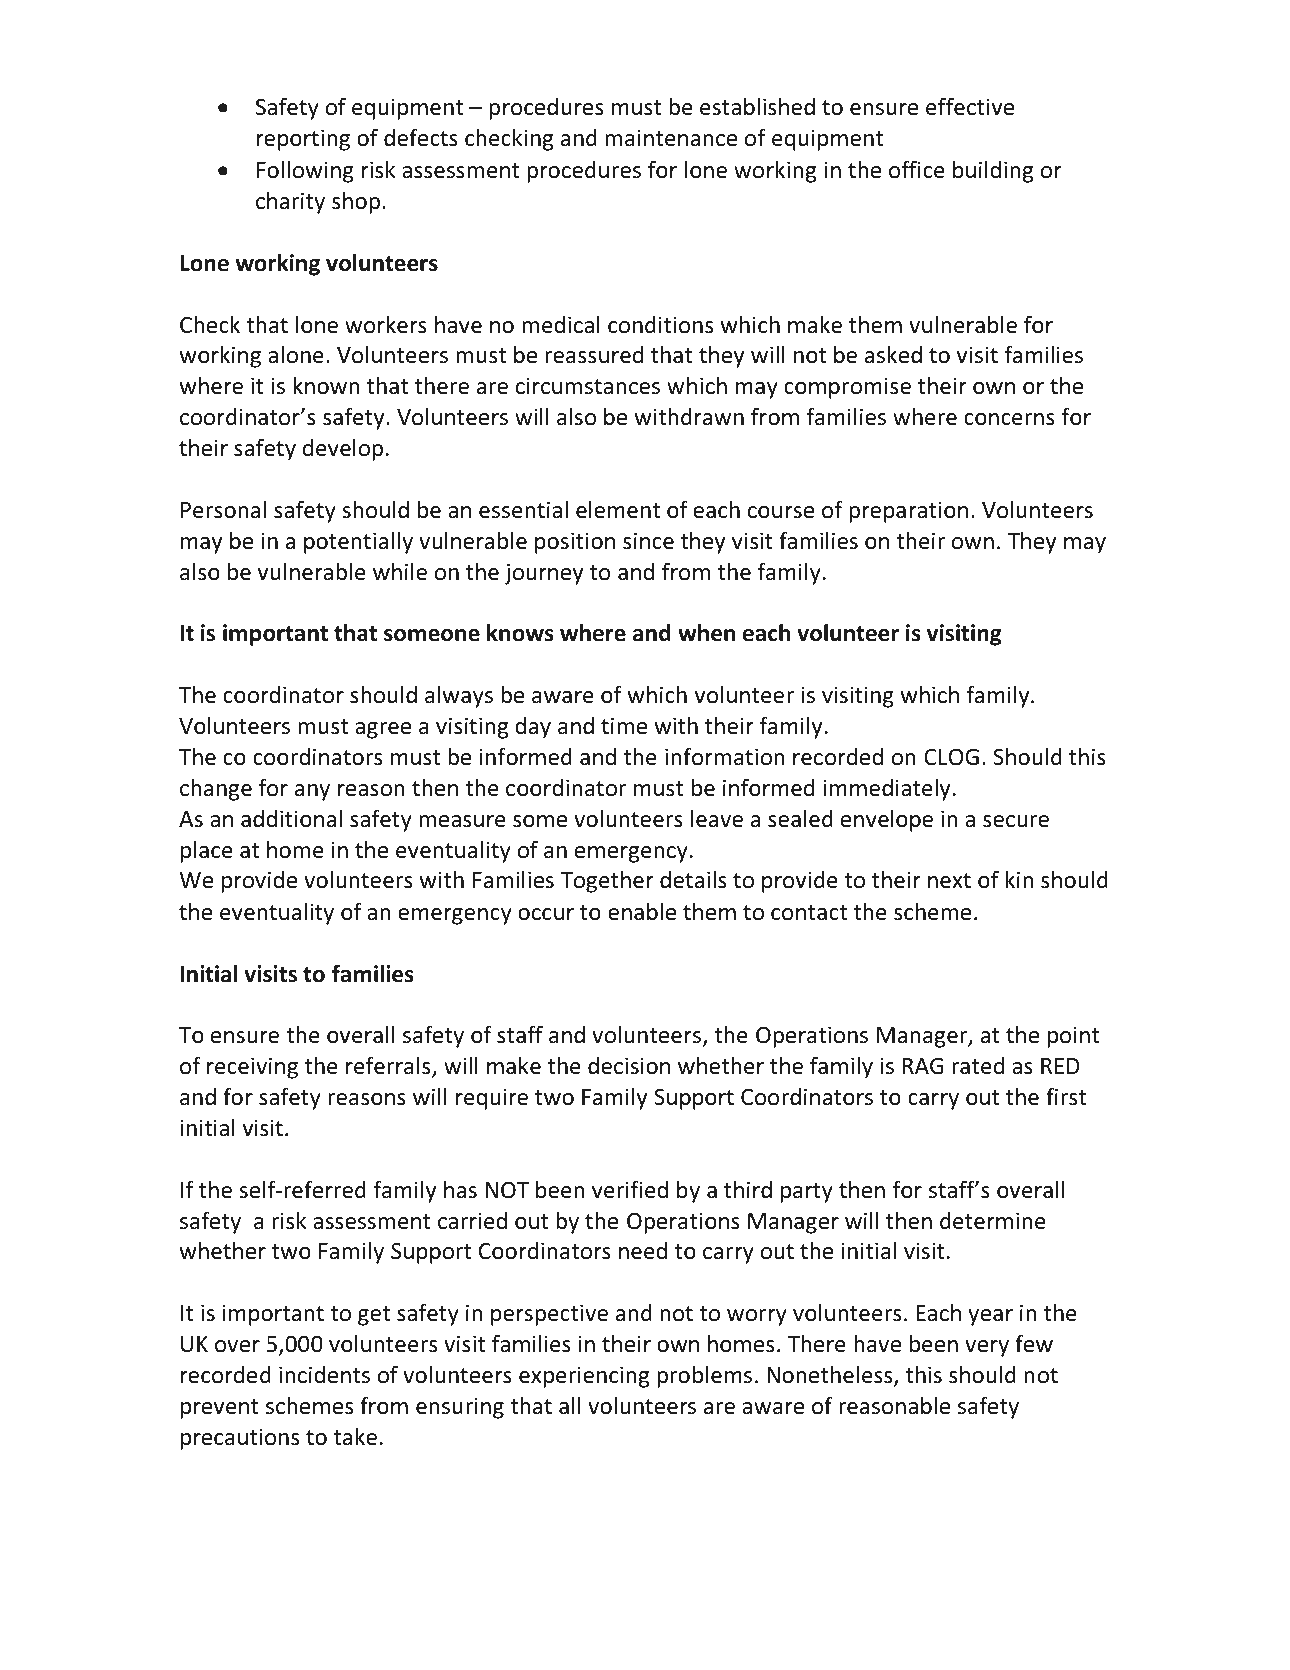 The width and height of the screenshot is (1290, 1670). Describe the element at coordinates (671, 138) in the screenshot. I see `maintenance` at that location.
